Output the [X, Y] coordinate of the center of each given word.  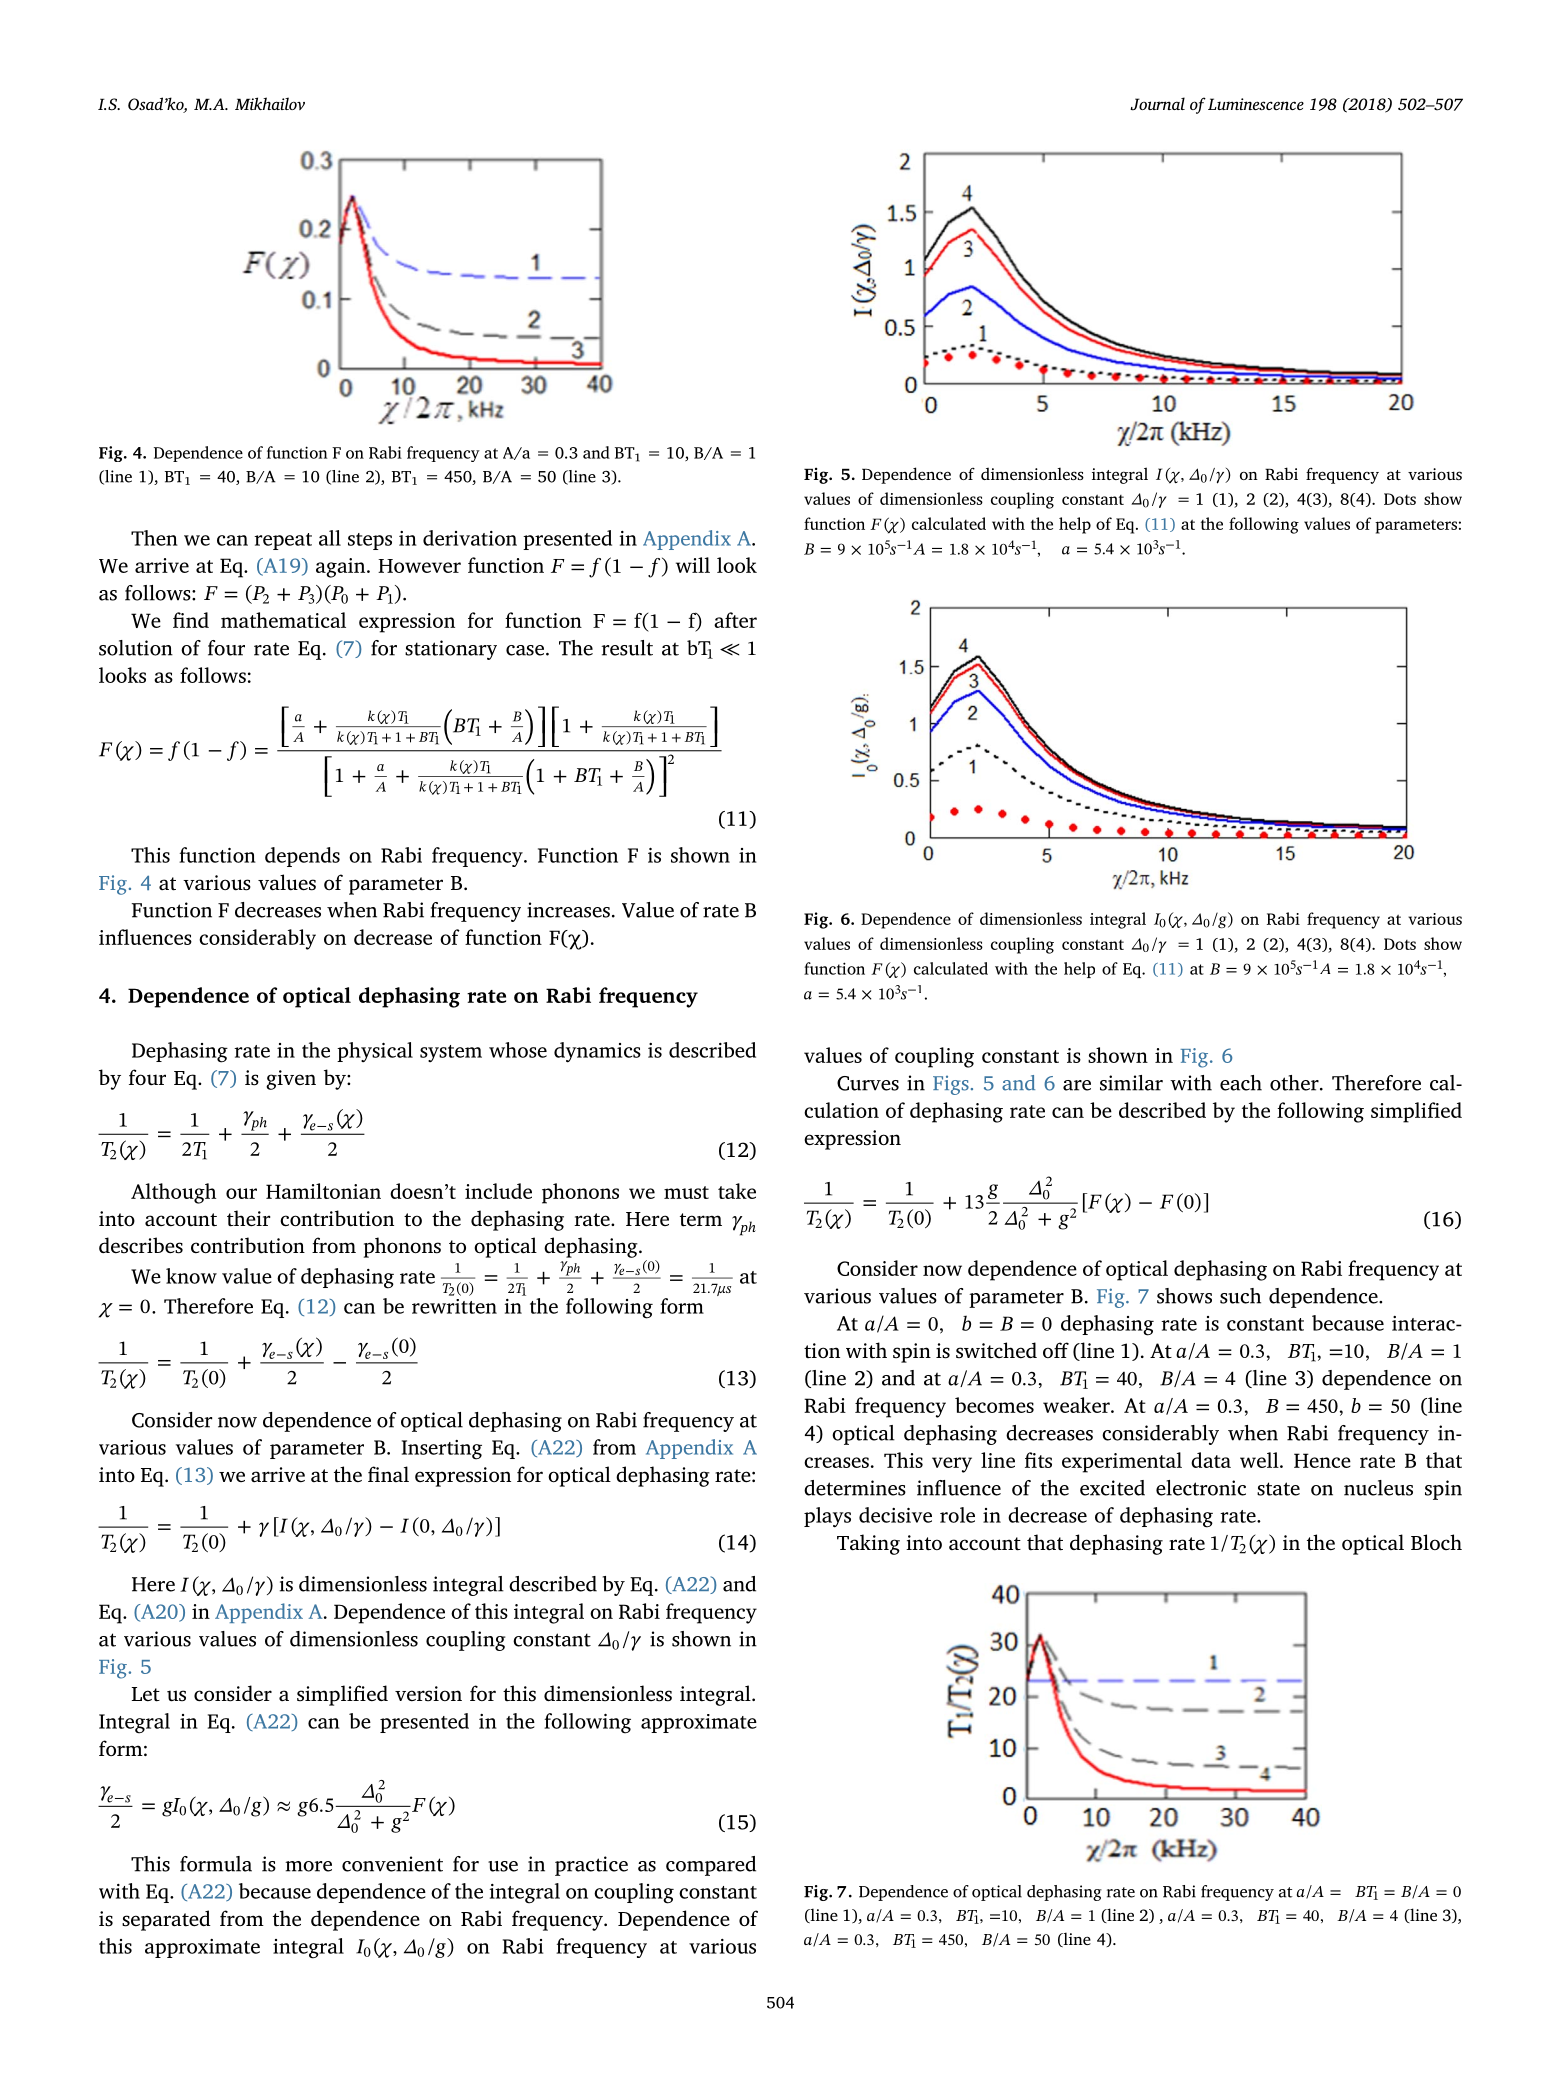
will [693, 565]
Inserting [442, 1450]
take [737, 1191]
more [308, 1866]
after [735, 620]
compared [711, 1866]
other [1295, 1083]
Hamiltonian [323, 1191]
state [1278, 1489]
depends [302, 857]
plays [827, 1517]
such [1240, 1296]
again [342, 568]
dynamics [597, 1052]
